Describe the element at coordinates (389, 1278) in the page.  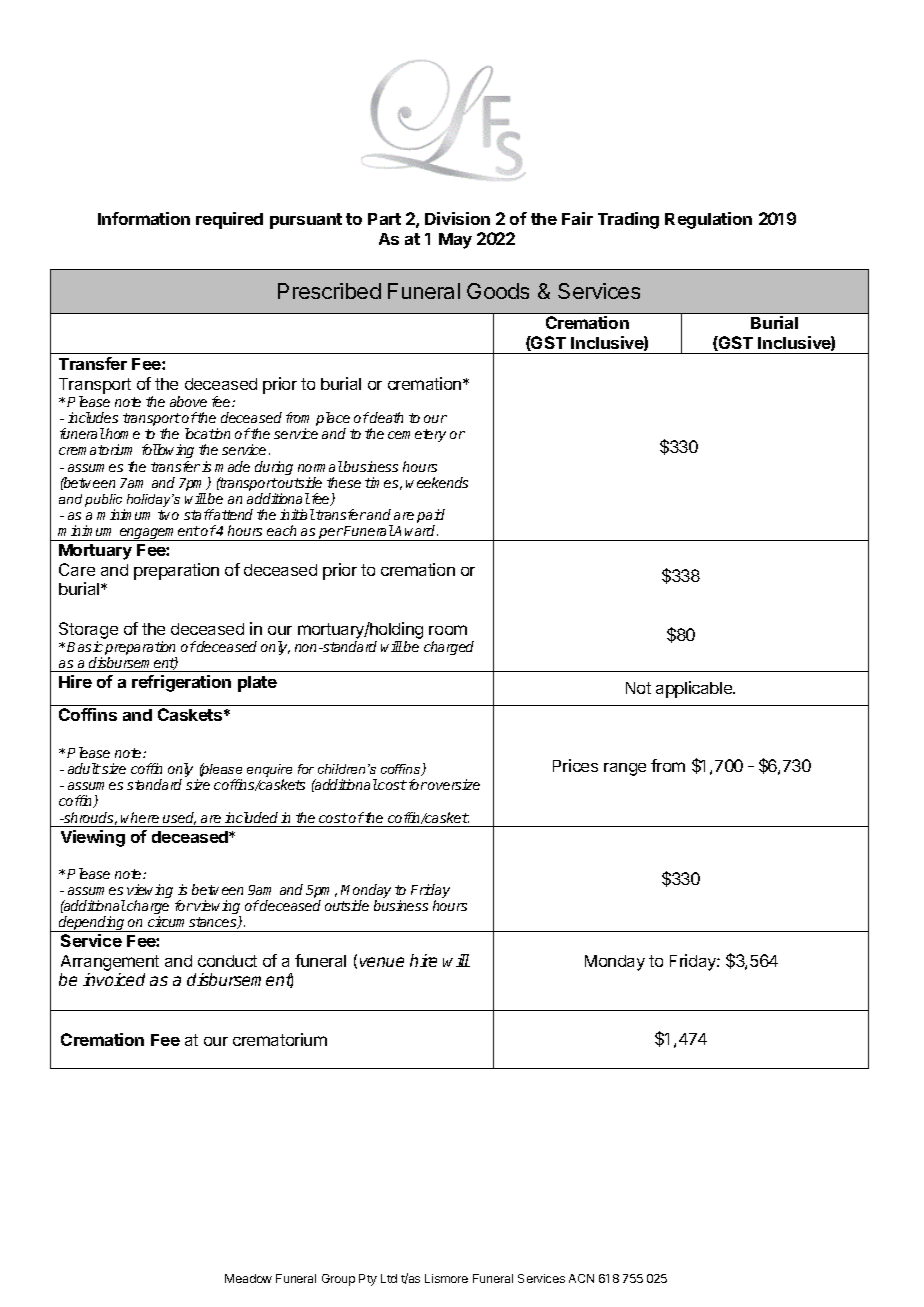
I see `Ltd` at that location.
